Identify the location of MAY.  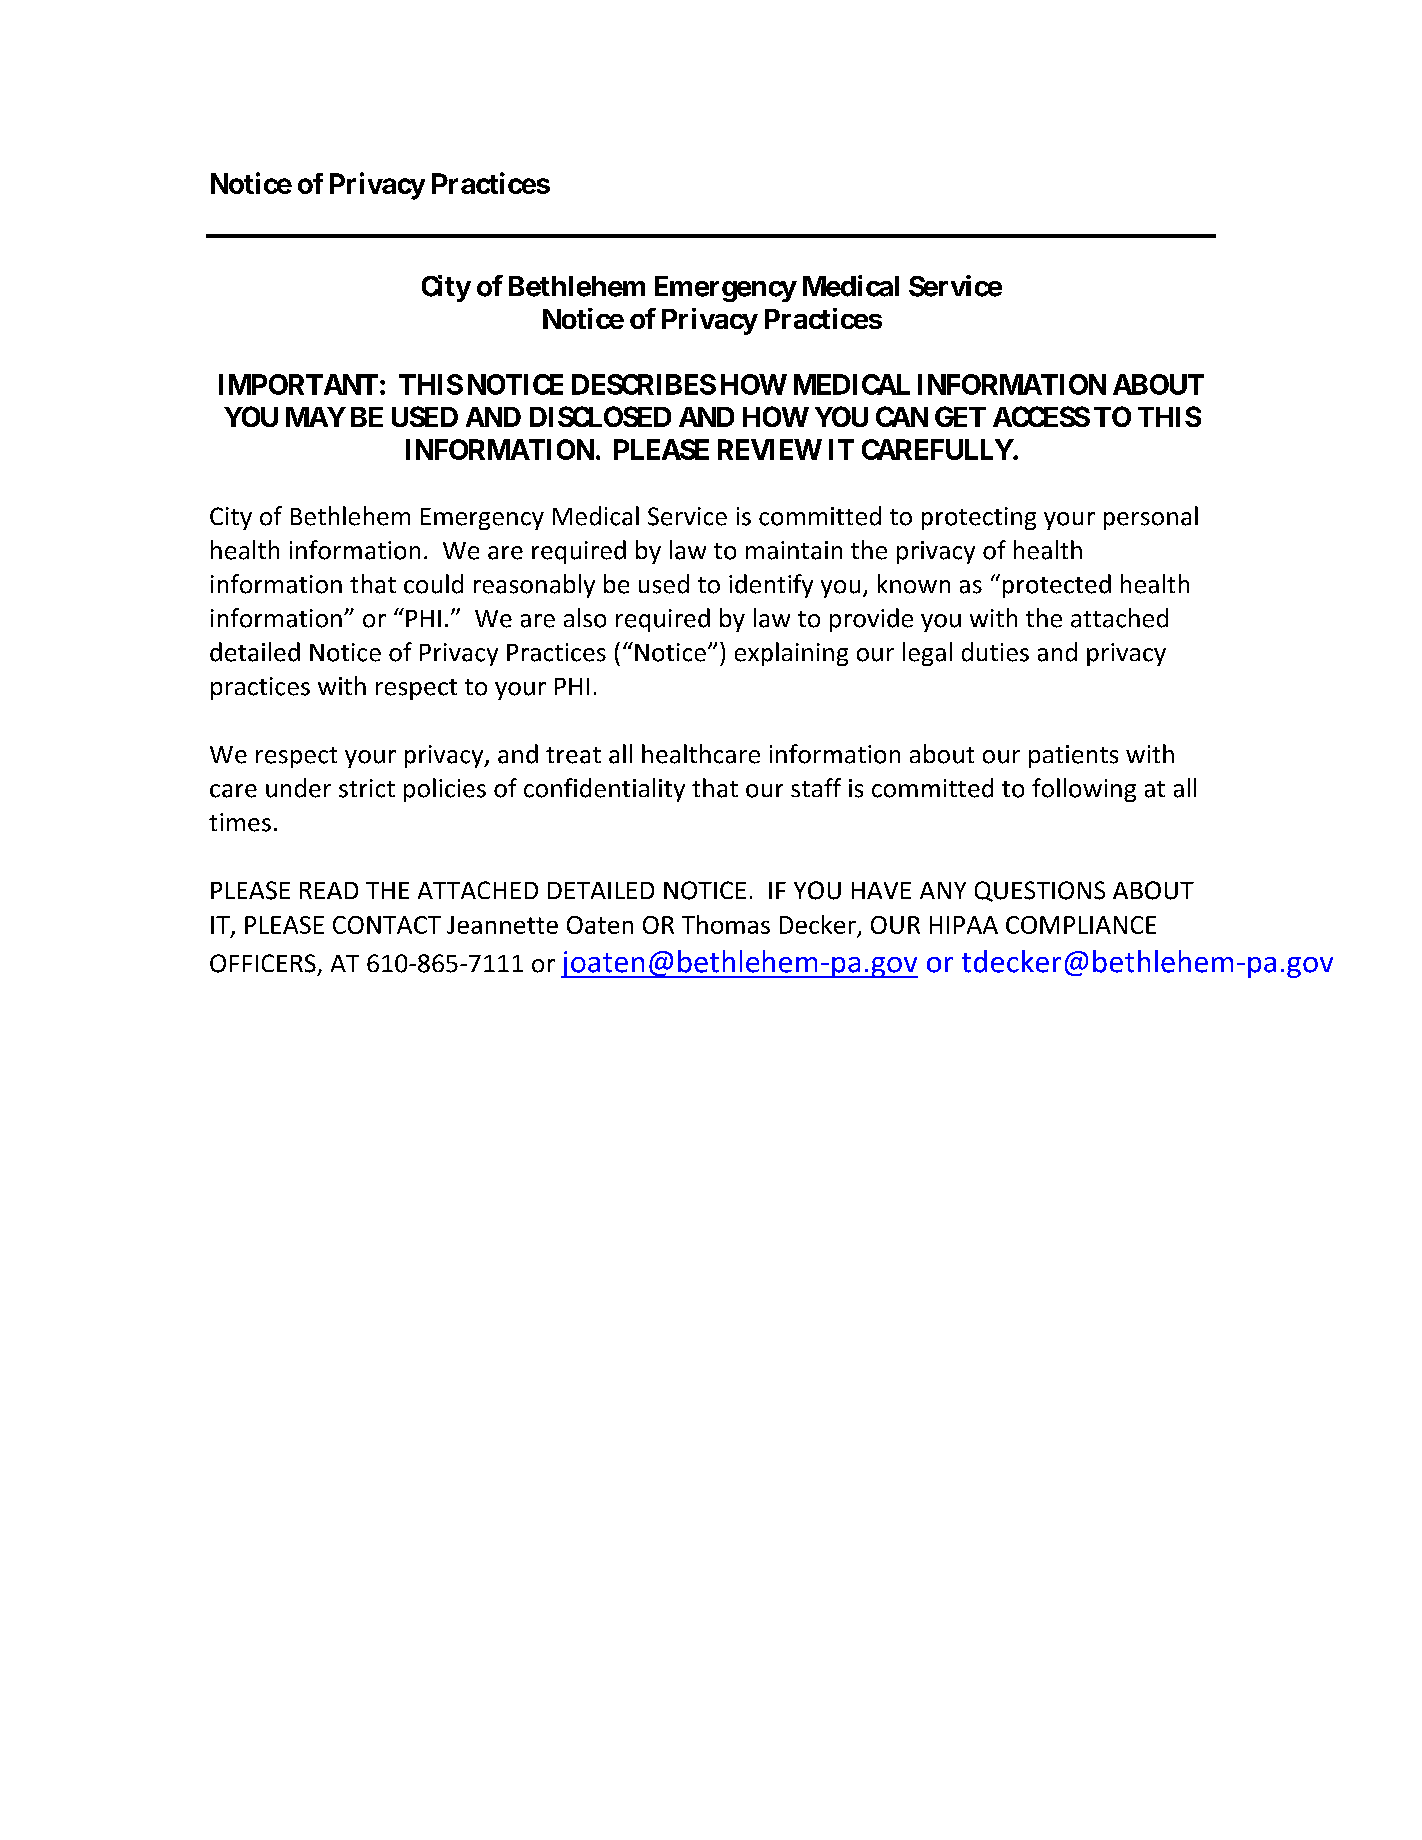
(316, 417).
